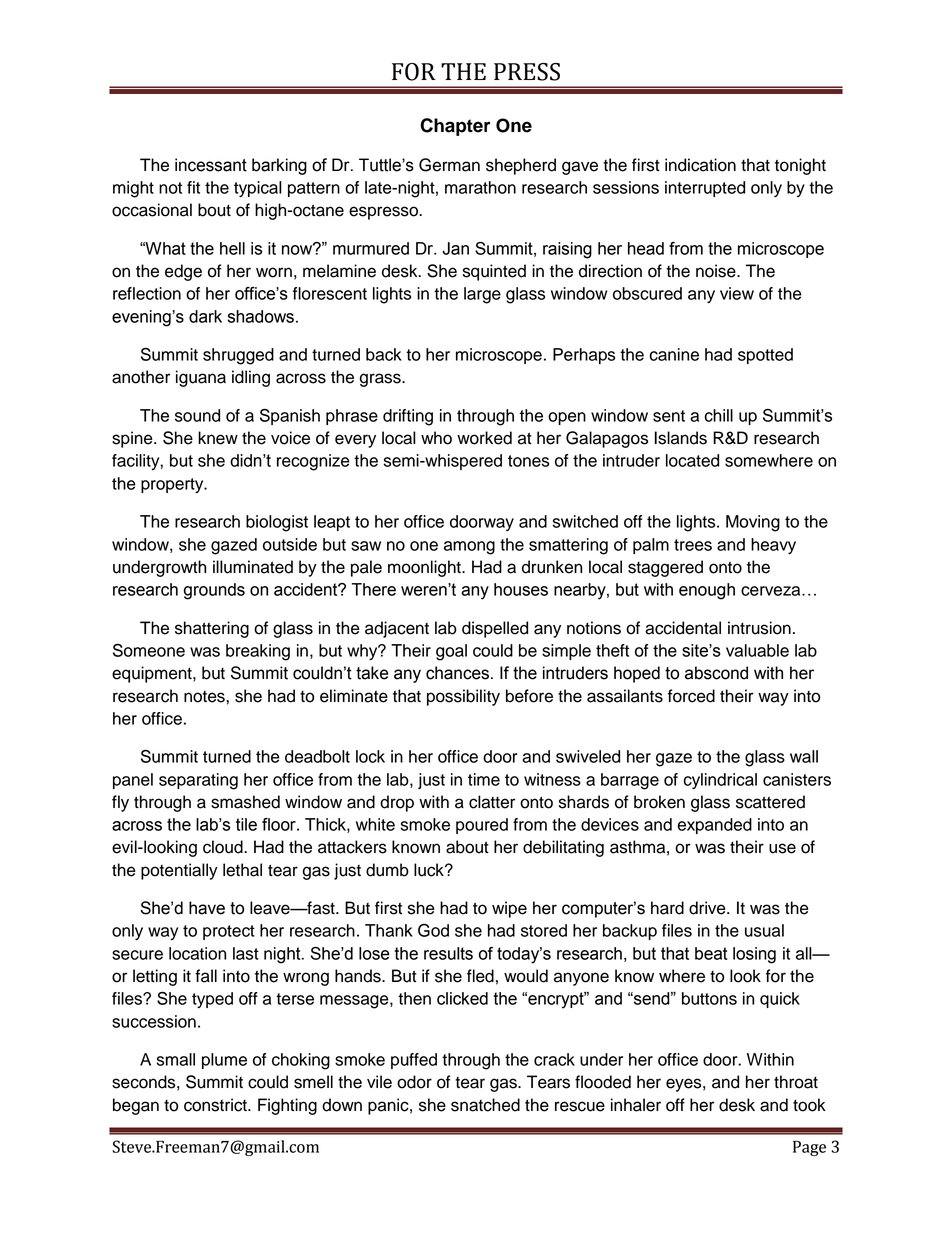 The width and height of the screenshot is (952, 1233). What do you see at coordinates (449, 165) in the screenshot?
I see `German` at bounding box center [449, 165].
